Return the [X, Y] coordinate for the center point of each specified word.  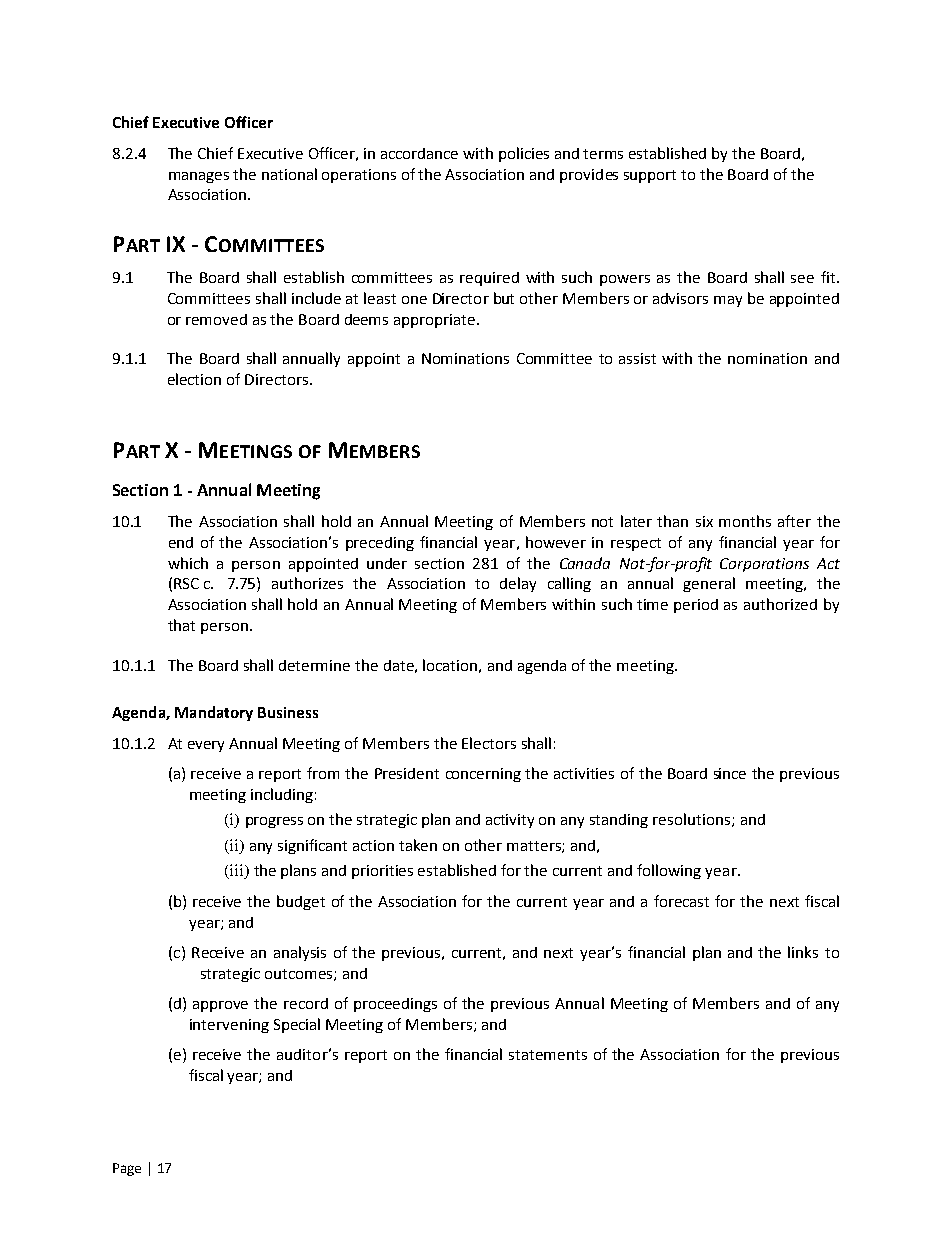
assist [637, 358]
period [696, 606]
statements [548, 1055]
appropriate [436, 321]
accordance [419, 153]
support [650, 176]
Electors [489, 743]
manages [199, 177]
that [181, 625]
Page [127, 1169]
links [803, 952]
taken [418, 845]
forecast [681, 901]
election [194, 379]
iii [237, 871]
